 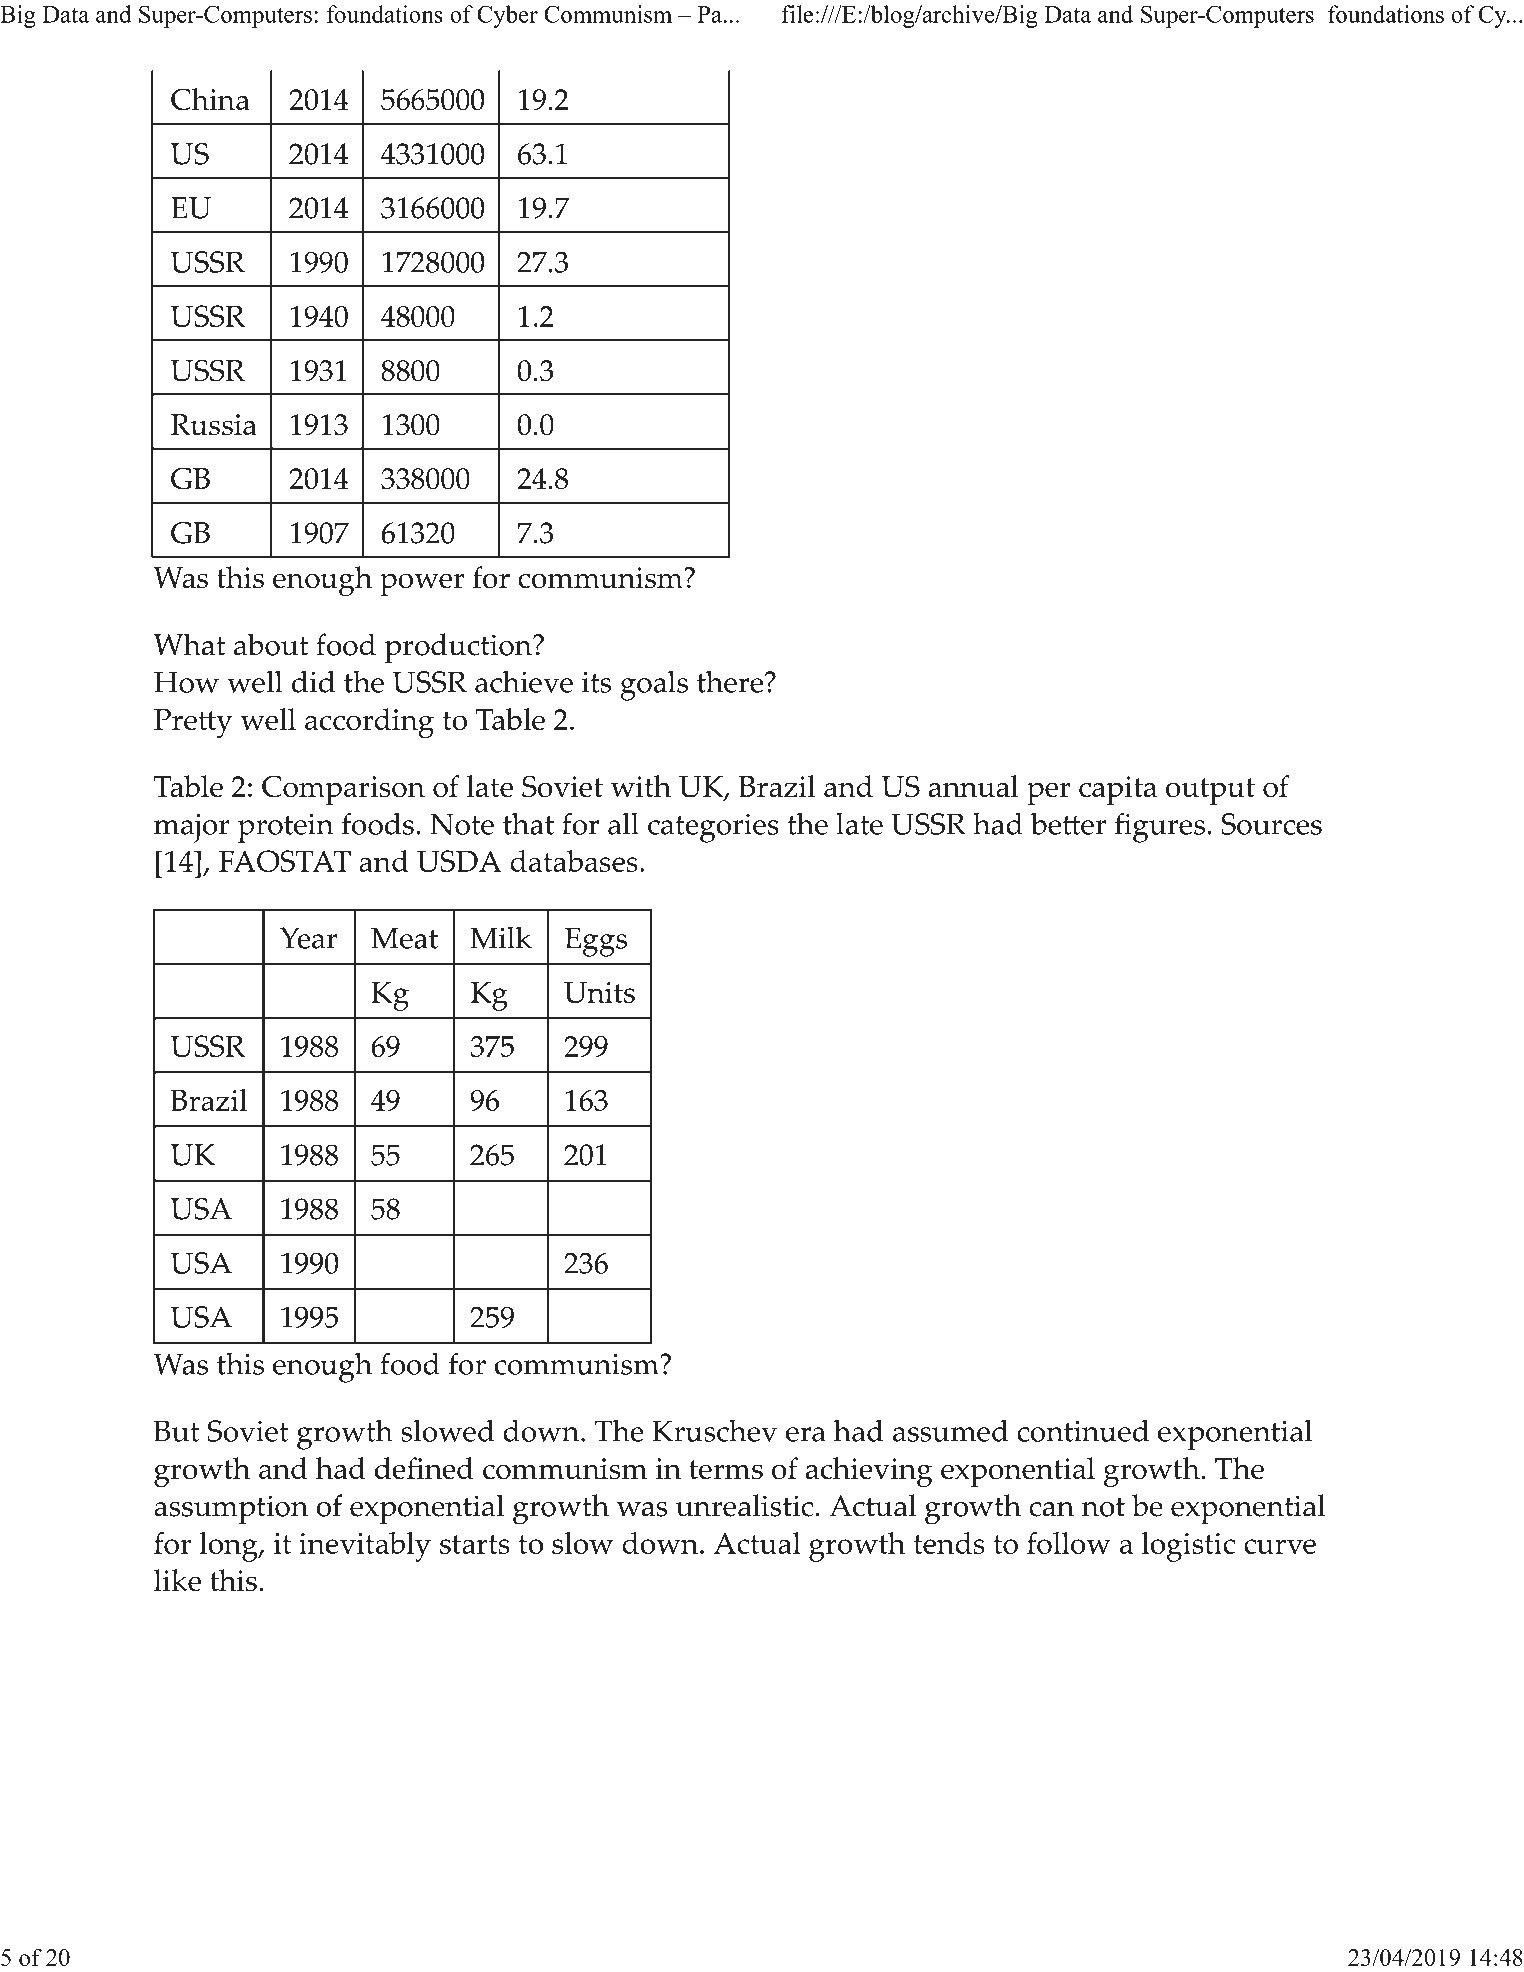 I want to click on inevitably, so click(x=365, y=1547).
